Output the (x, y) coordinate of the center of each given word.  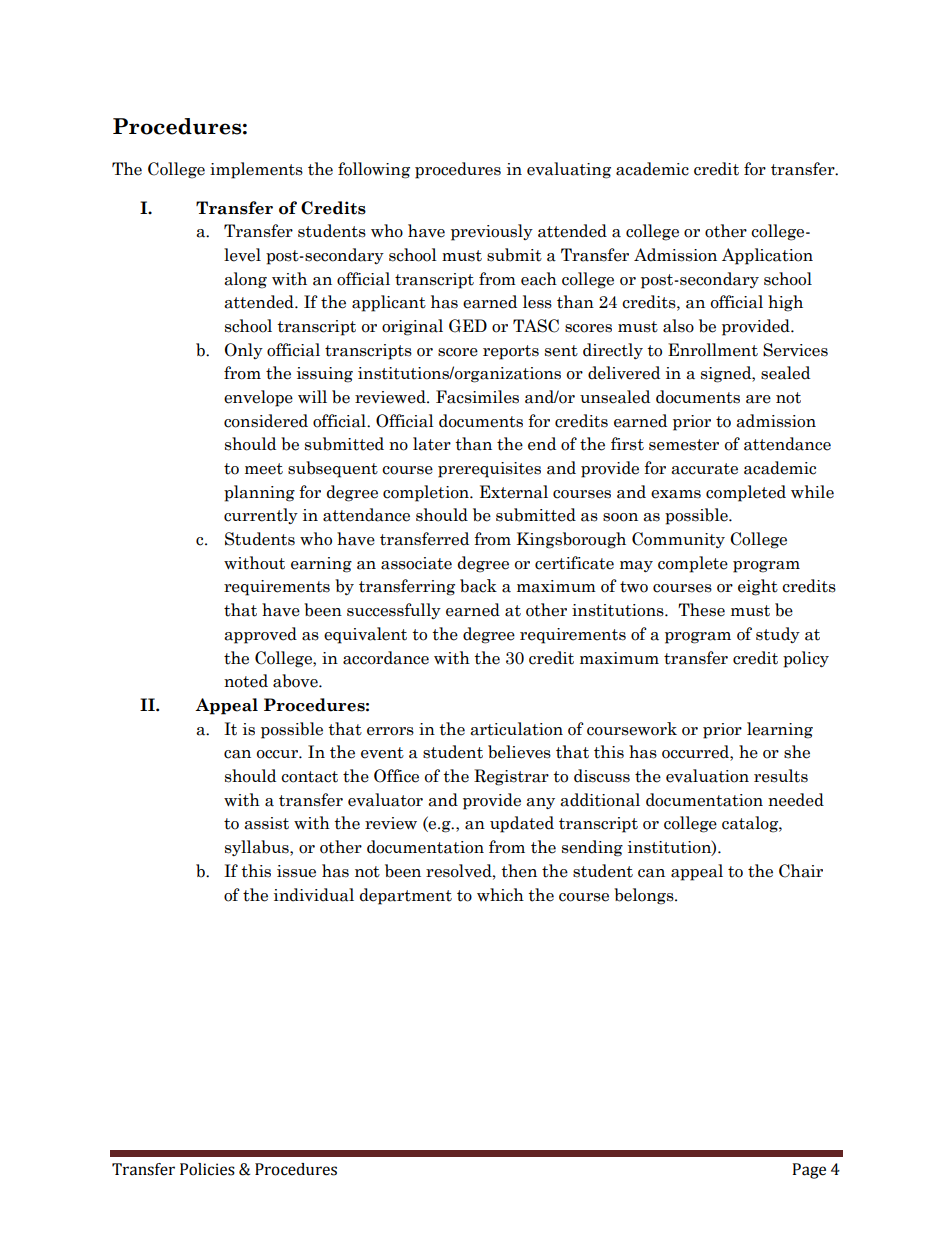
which (500, 895)
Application (767, 256)
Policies (207, 1169)
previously (492, 232)
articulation (516, 729)
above (296, 681)
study (778, 635)
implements (256, 170)
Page (809, 1171)
